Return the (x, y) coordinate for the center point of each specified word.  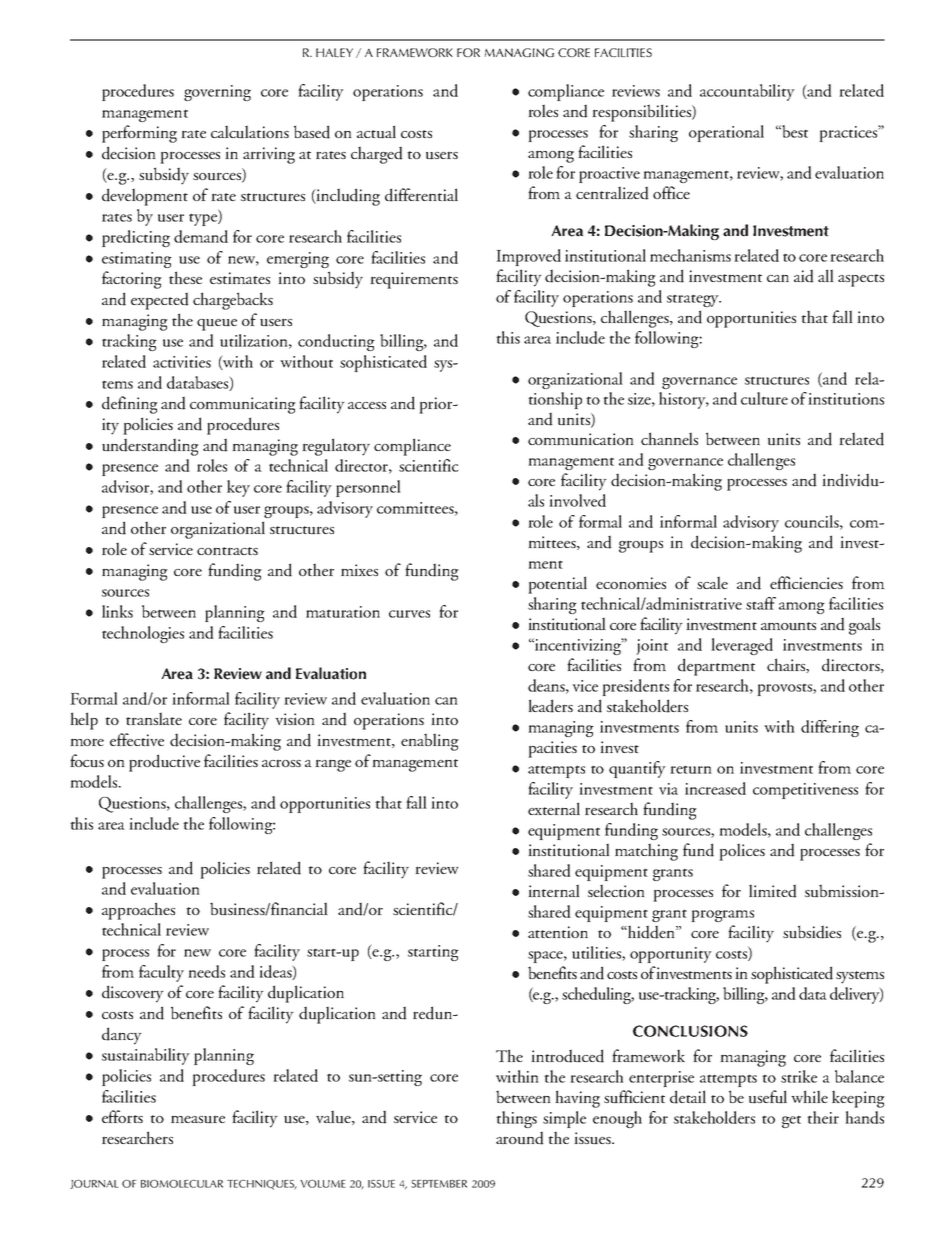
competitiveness (805, 791)
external (554, 808)
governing (217, 93)
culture (764, 398)
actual (376, 132)
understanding (150, 447)
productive (164, 763)
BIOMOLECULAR (182, 1184)
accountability (747, 92)
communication (581, 439)
